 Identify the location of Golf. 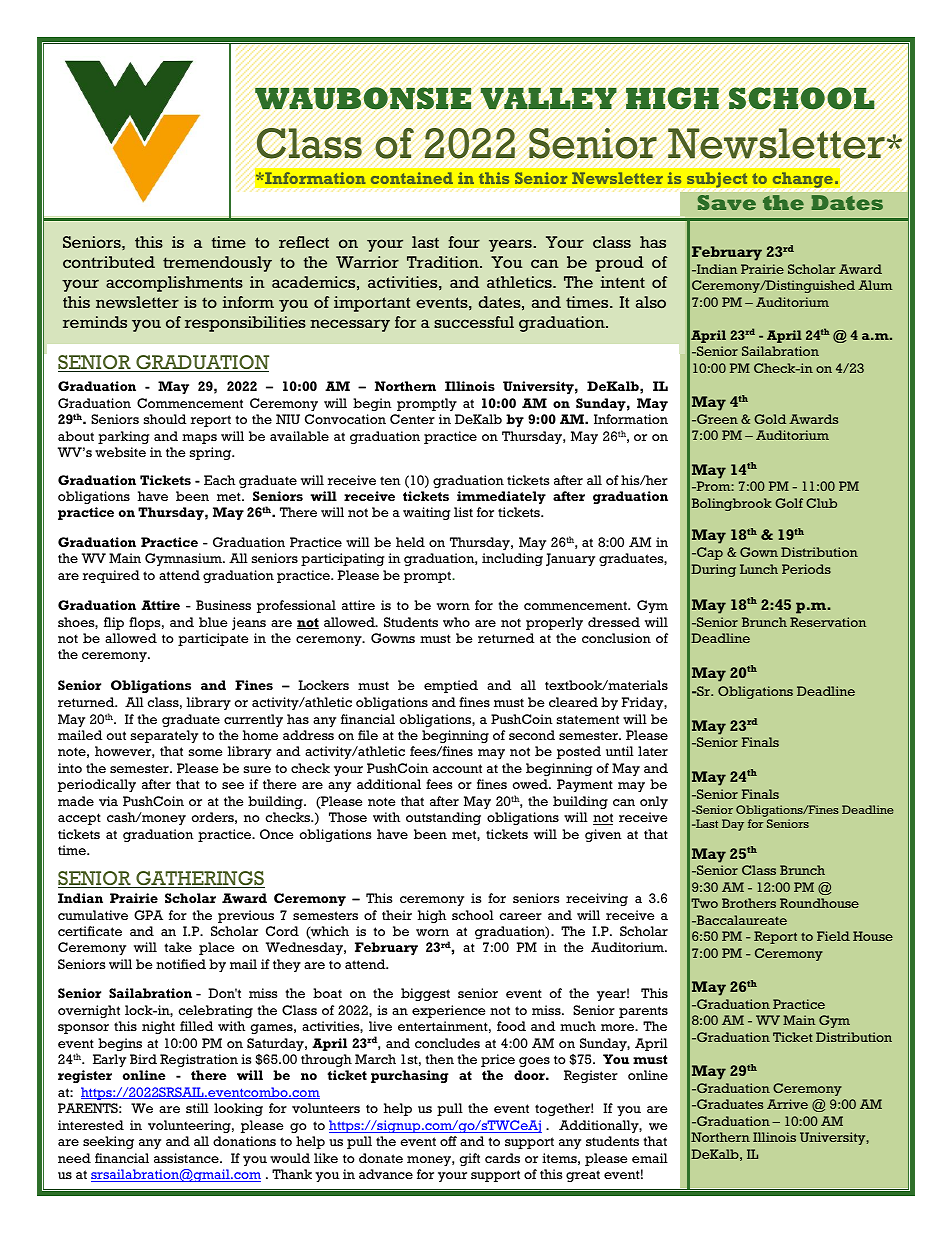
(789, 503).
